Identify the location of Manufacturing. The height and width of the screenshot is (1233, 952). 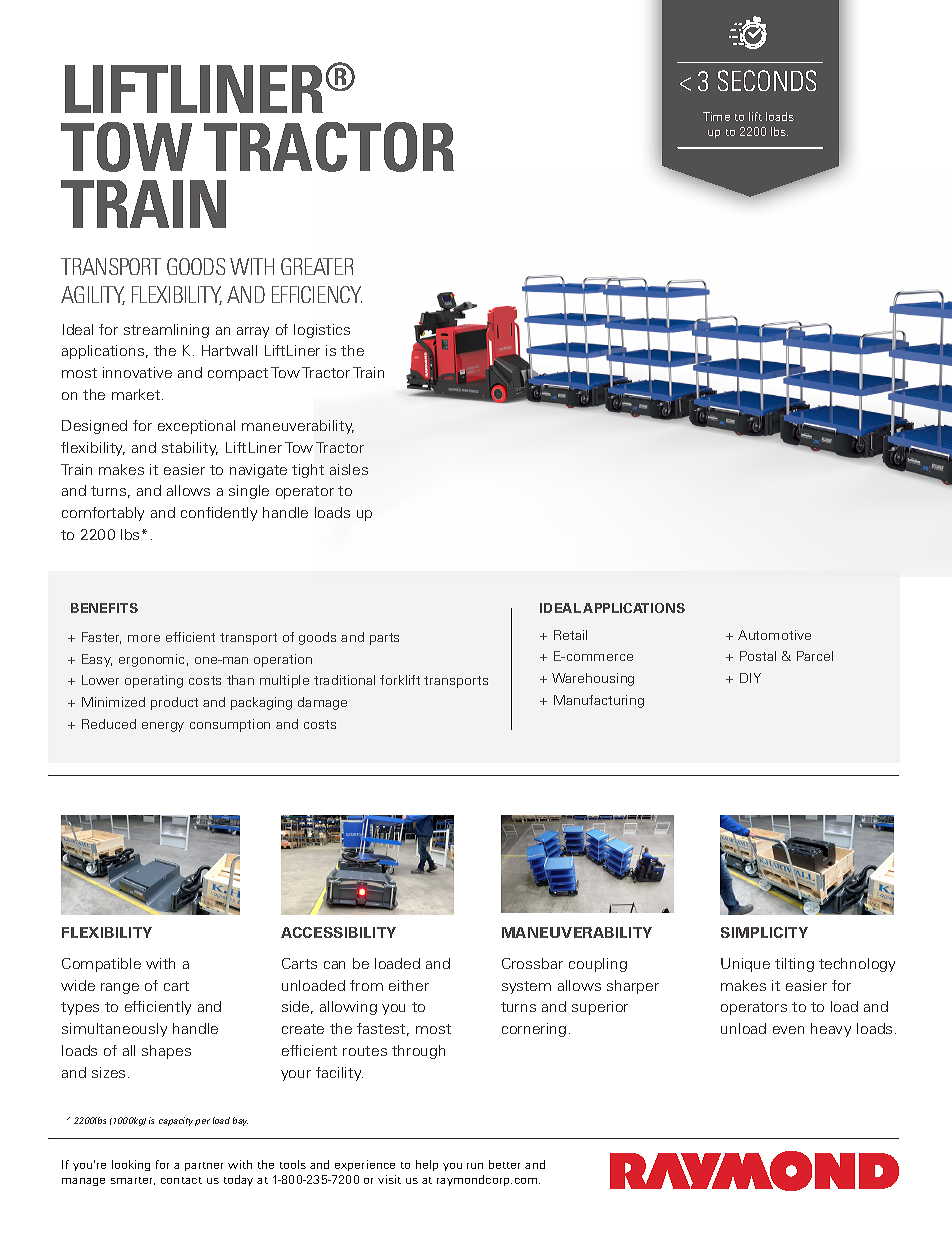
(599, 701).
